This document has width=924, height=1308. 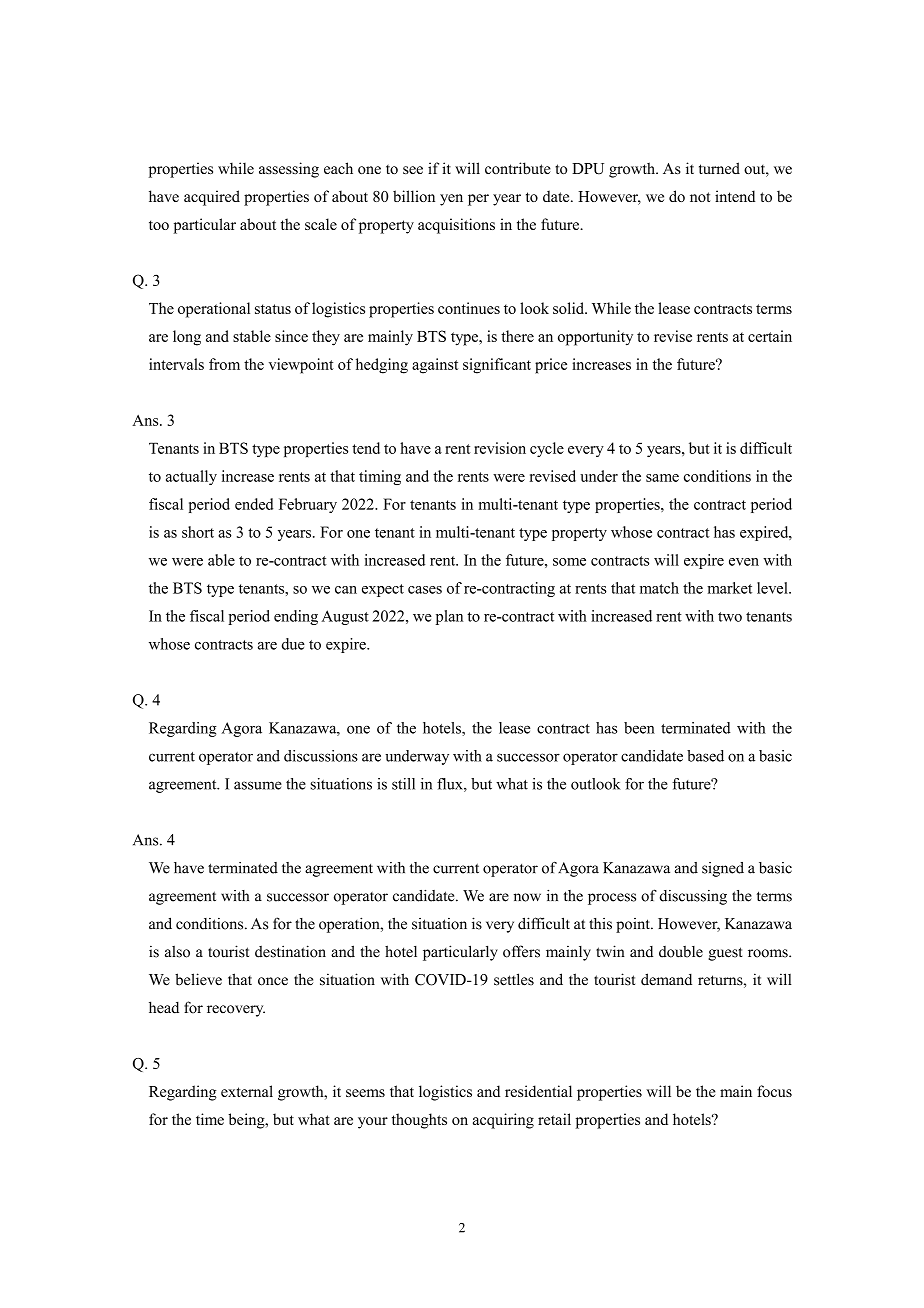 What do you see at coordinates (247, 1091) in the document?
I see `external` at bounding box center [247, 1091].
